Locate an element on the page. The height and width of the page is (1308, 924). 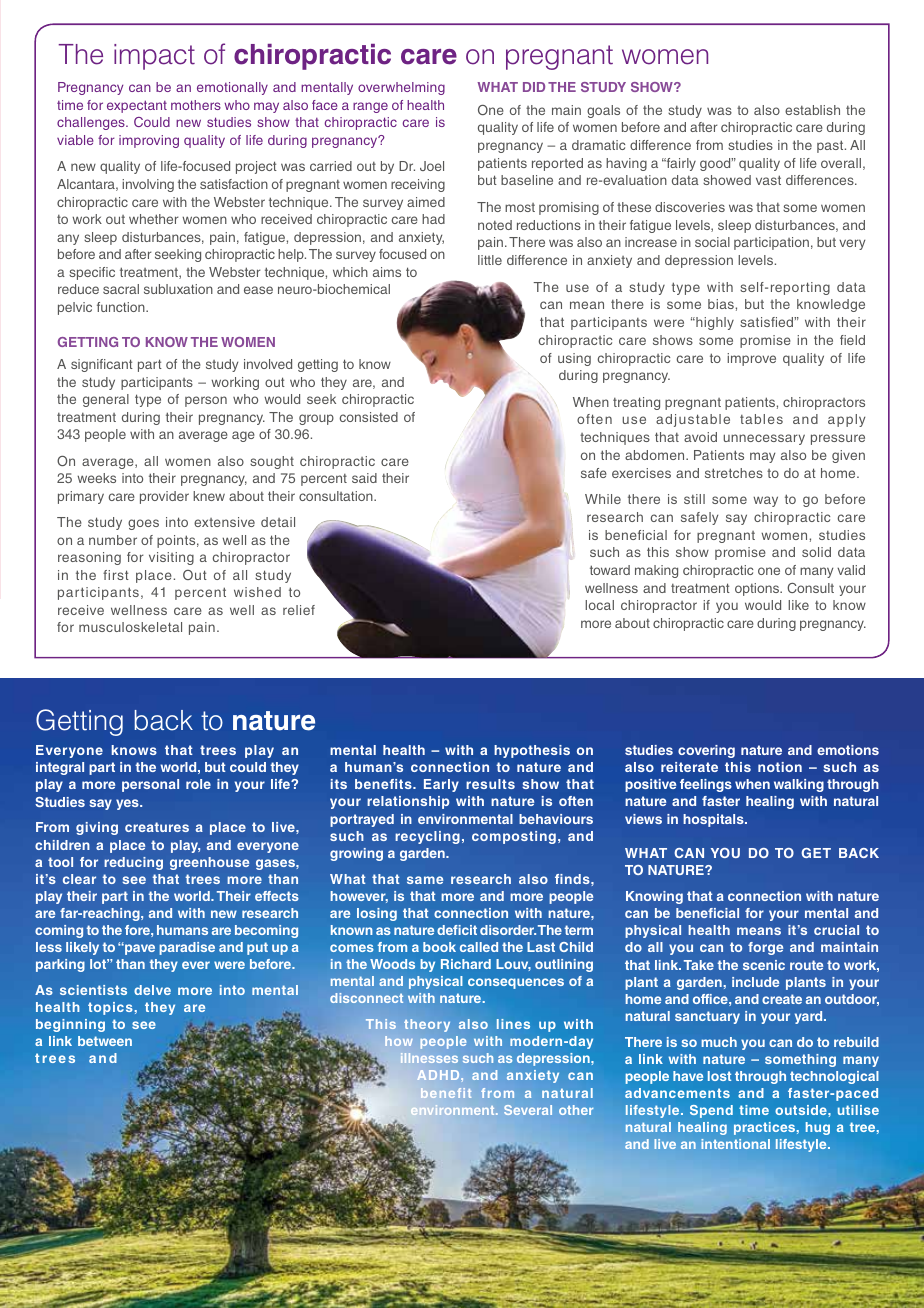
establish is located at coordinates (812, 110).
